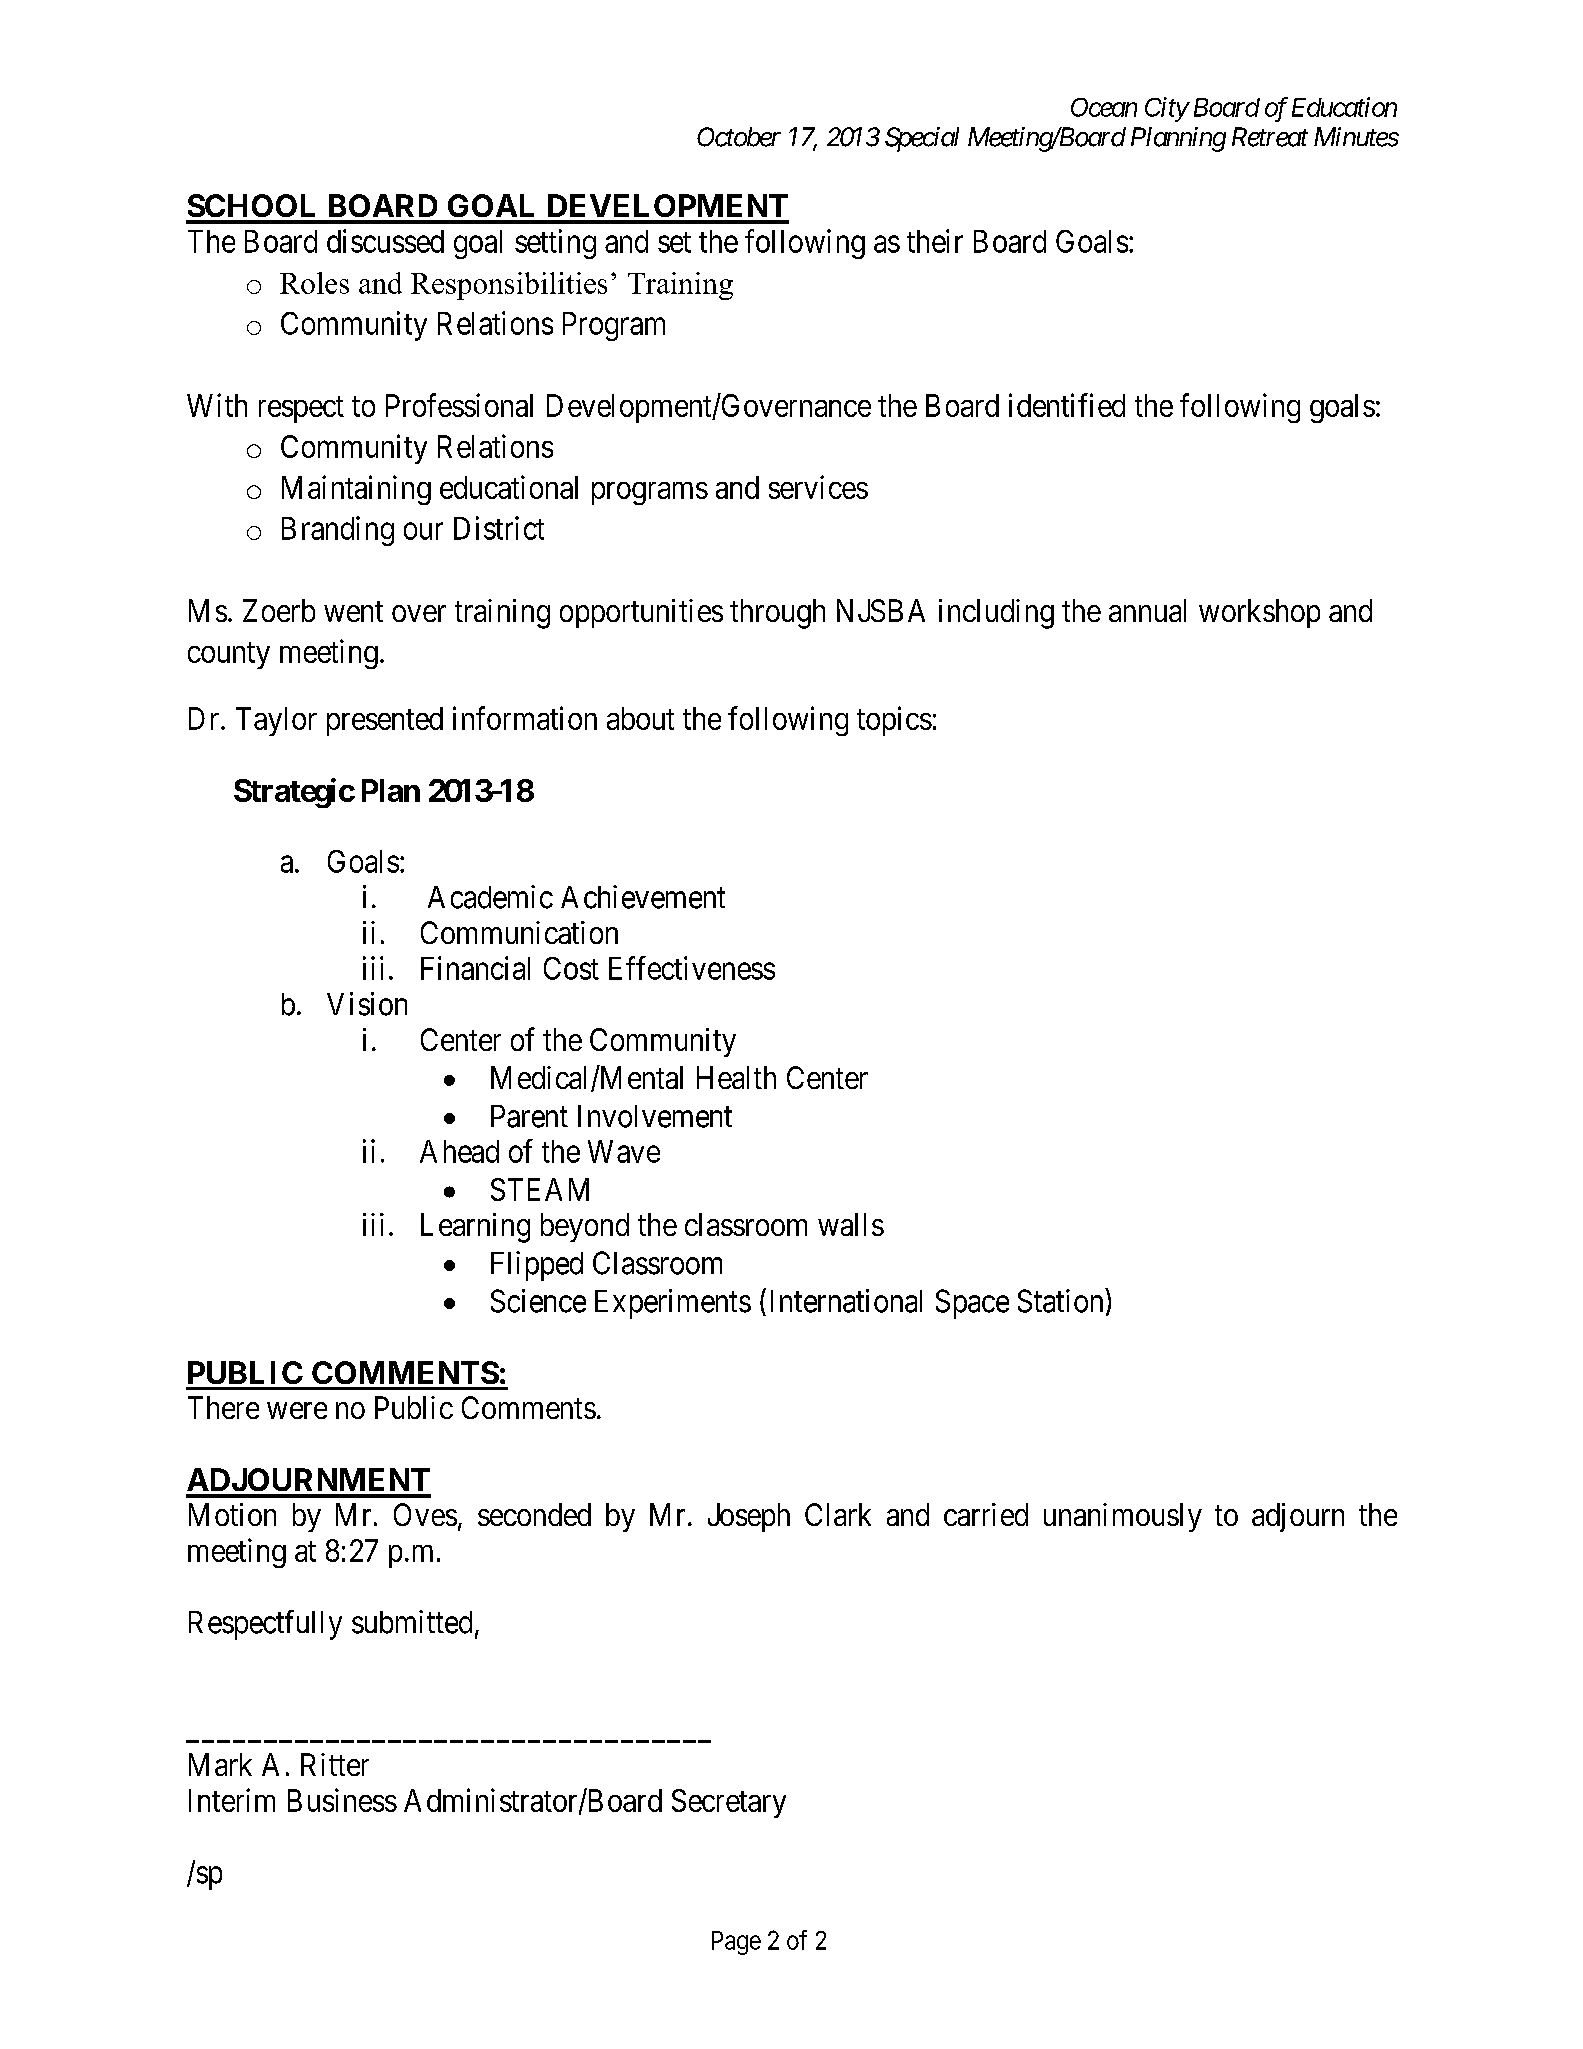 This screenshot has height=2049, width=1583. I want to click on discussed, so click(385, 241).
